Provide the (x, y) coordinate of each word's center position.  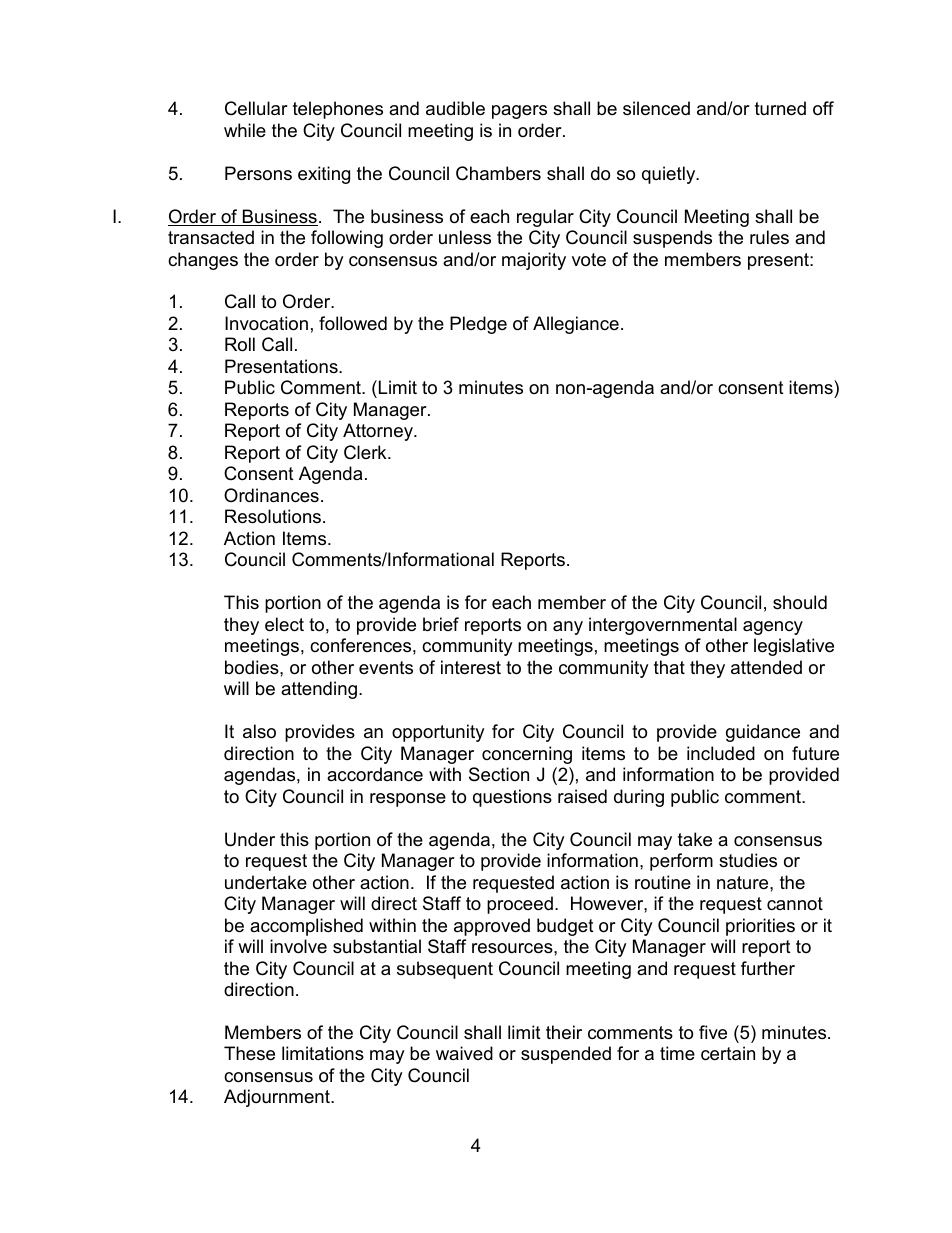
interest (471, 667)
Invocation (266, 323)
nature (744, 883)
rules (769, 237)
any (568, 628)
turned (780, 108)
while (245, 130)
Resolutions (274, 516)
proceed (520, 905)
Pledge (478, 325)
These (249, 1053)
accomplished (306, 927)
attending (319, 690)
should (800, 602)
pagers (519, 112)
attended (766, 667)
